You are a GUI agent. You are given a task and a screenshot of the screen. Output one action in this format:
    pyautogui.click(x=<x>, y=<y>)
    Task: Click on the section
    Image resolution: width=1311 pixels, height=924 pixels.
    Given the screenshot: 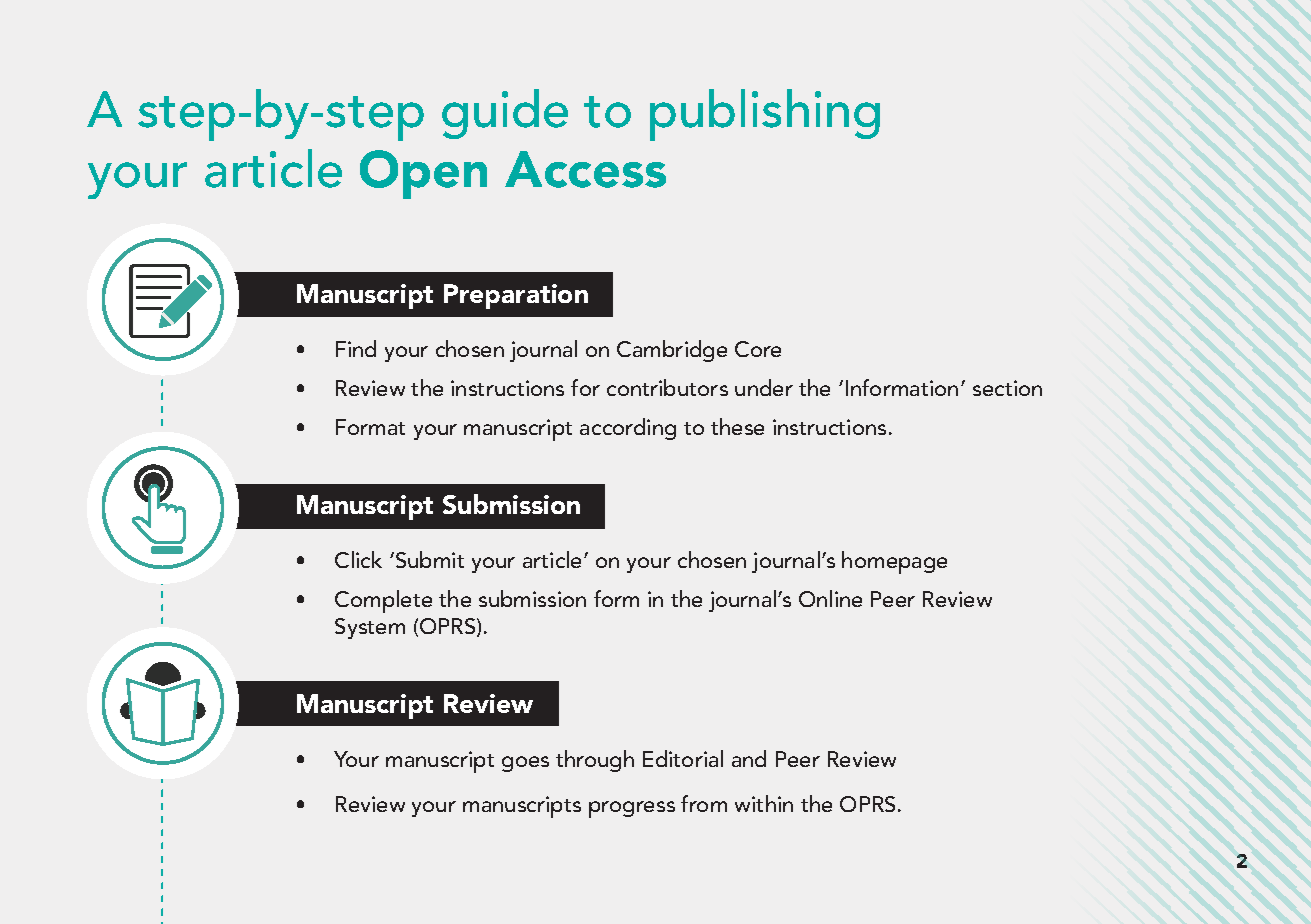 What is the action you would take?
    pyautogui.click(x=1007, y=388)
